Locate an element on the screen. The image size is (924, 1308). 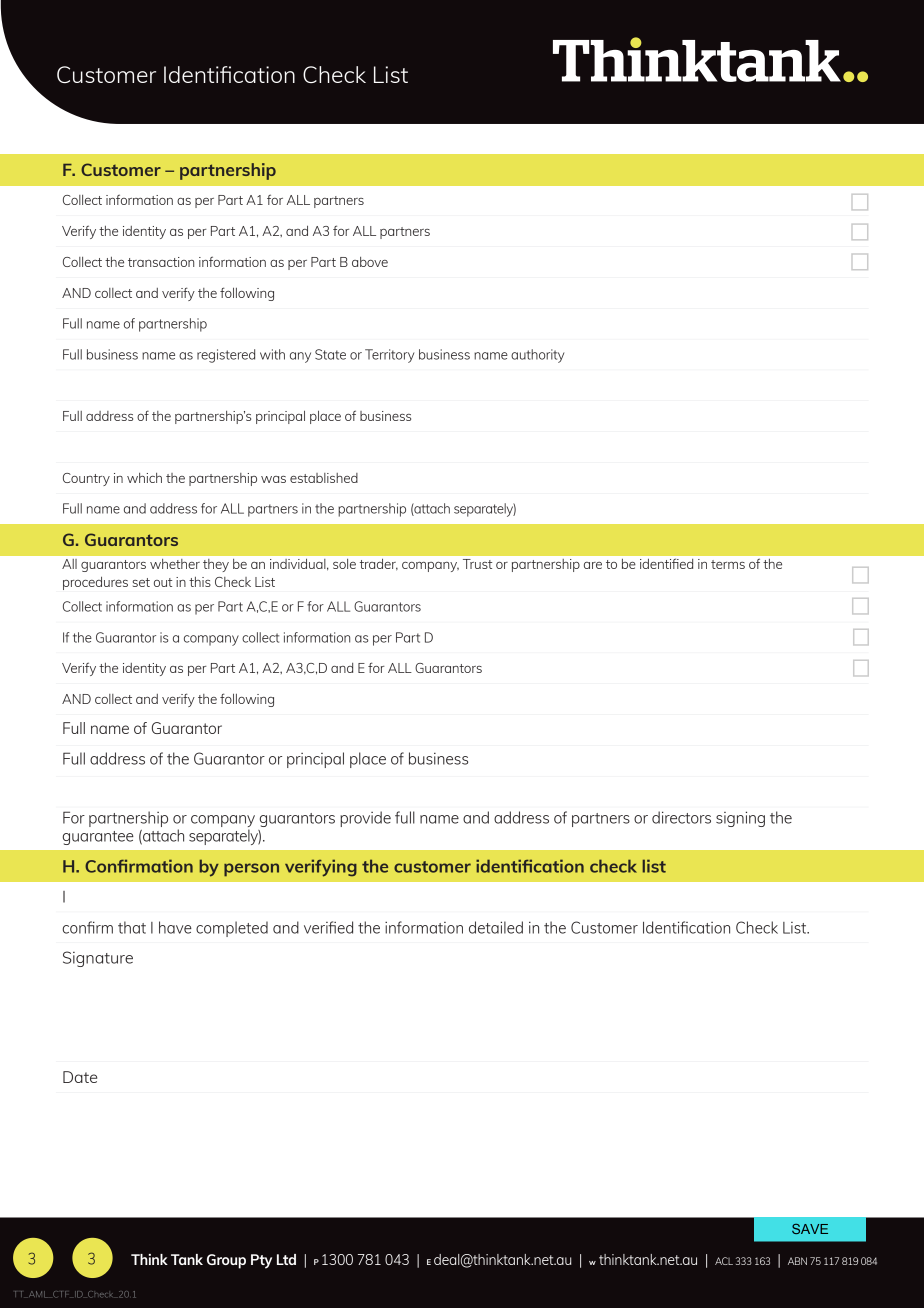
terms is located at coordinates (728, 564).
